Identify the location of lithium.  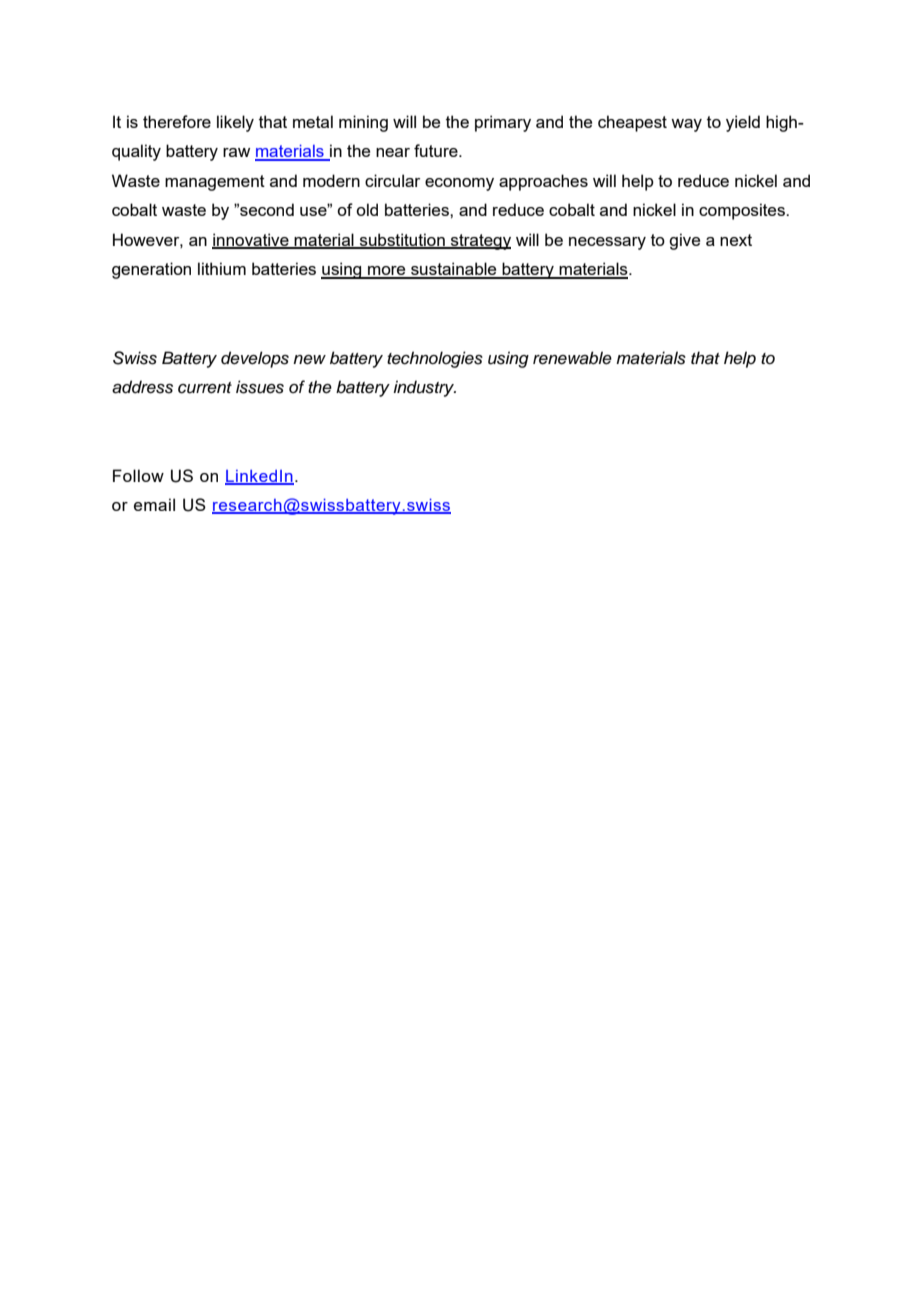
(222, 268).
